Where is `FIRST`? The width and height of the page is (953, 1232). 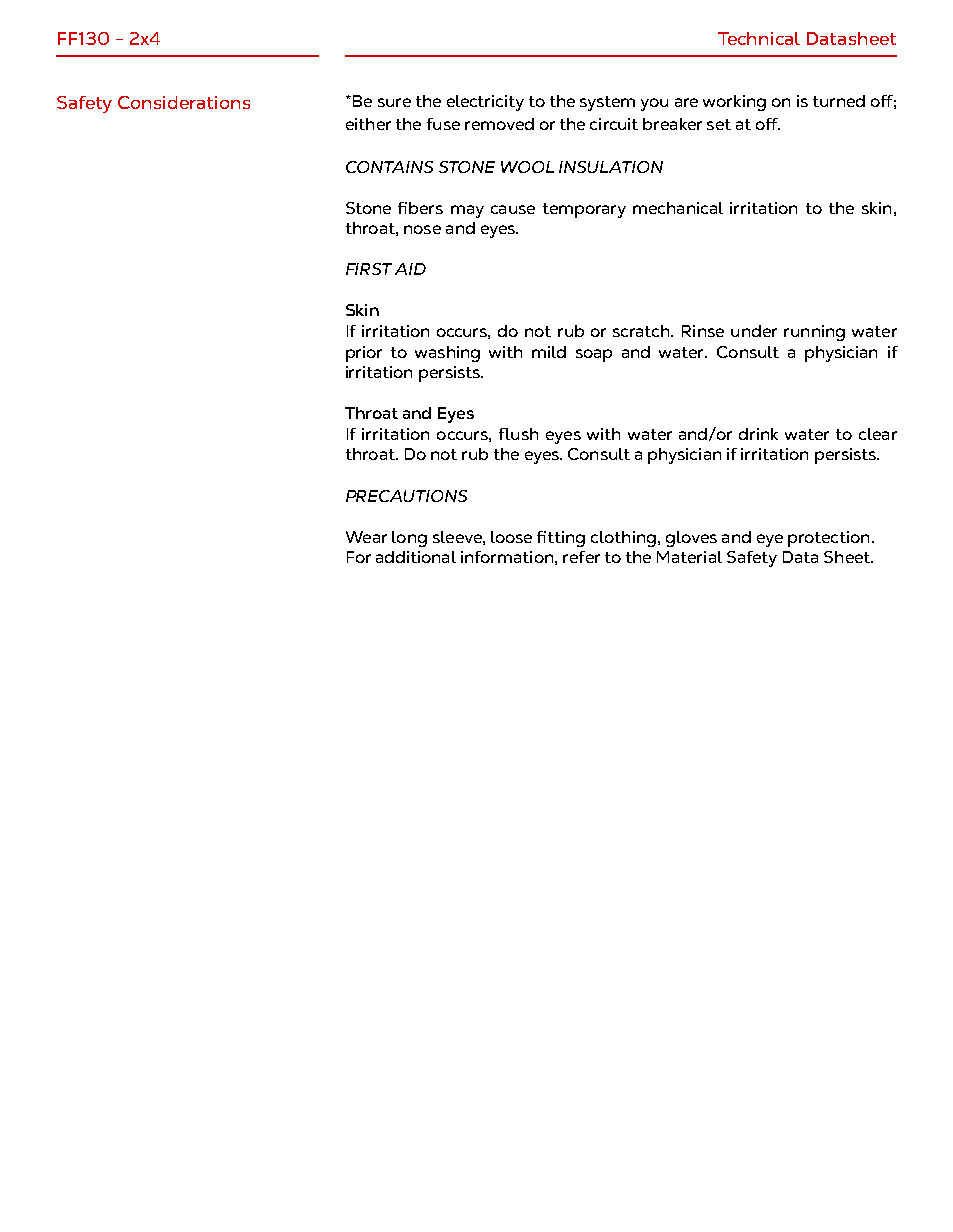
FIRST is located at coordinates (369, 269).
